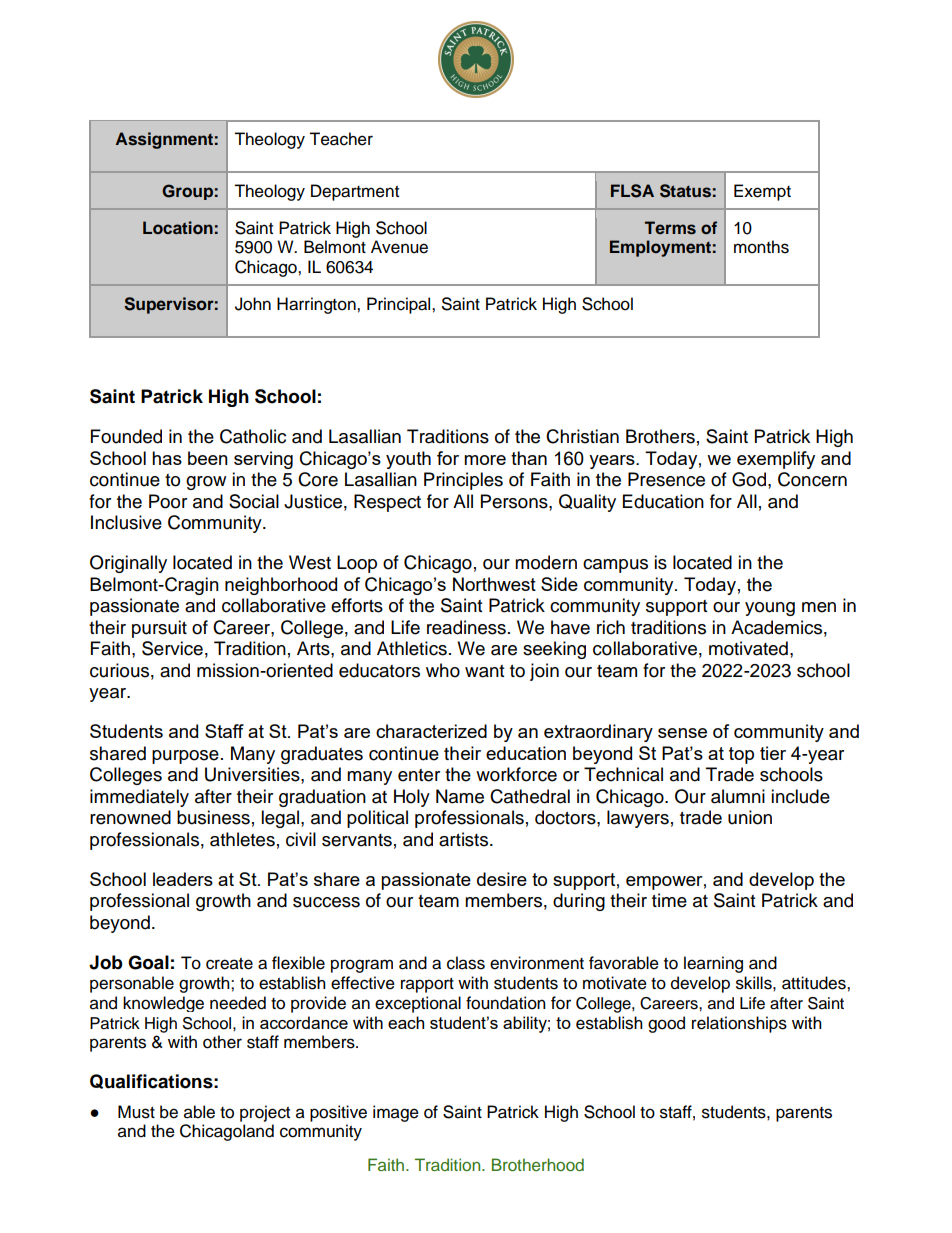 The image size is (952, 1233). What do you see at coordinates (739, 1024) in the image?
I see `relationships` at bounding box center [739, 1024].
